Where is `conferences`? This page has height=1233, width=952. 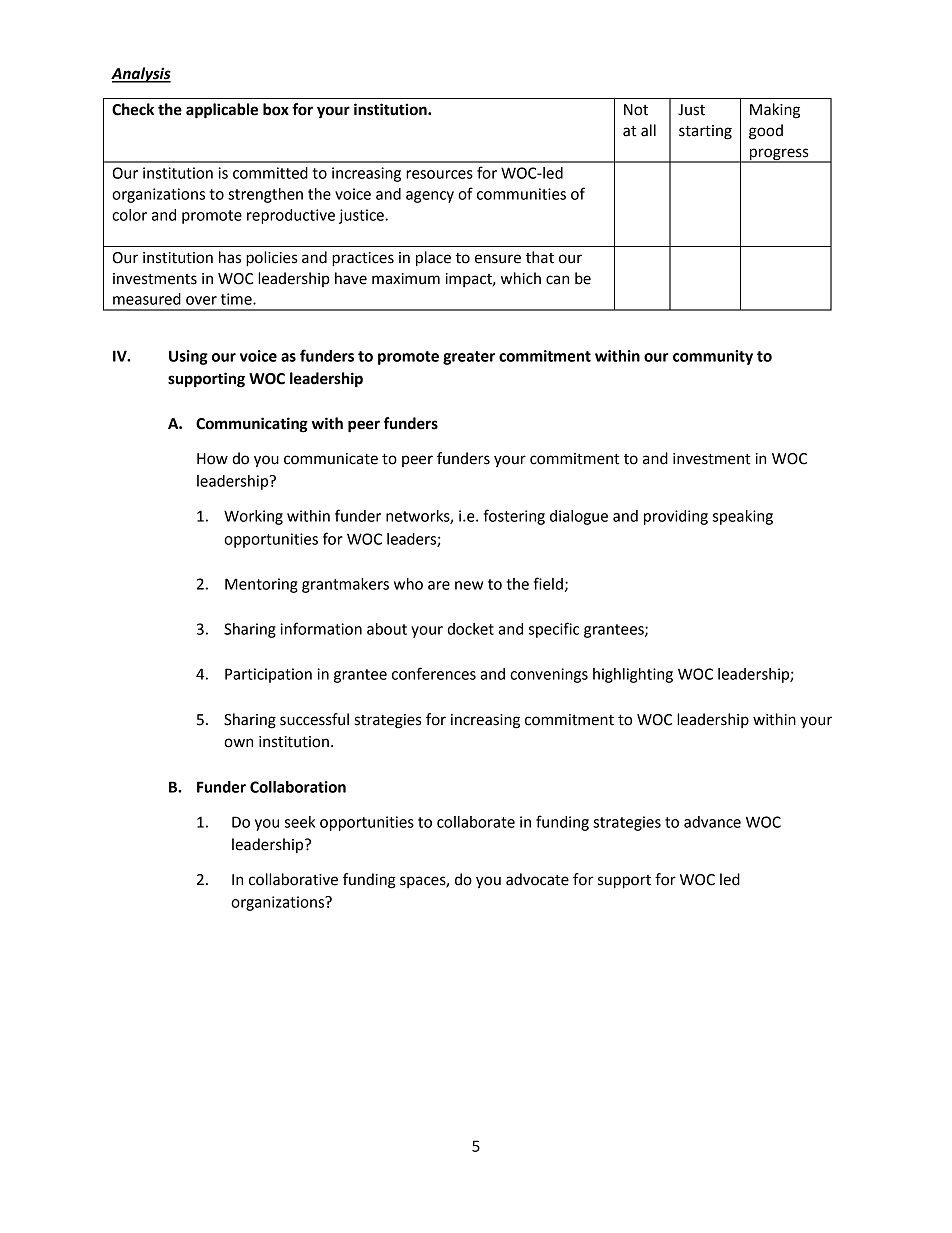
conferences is located at coordinates (434, 673).
